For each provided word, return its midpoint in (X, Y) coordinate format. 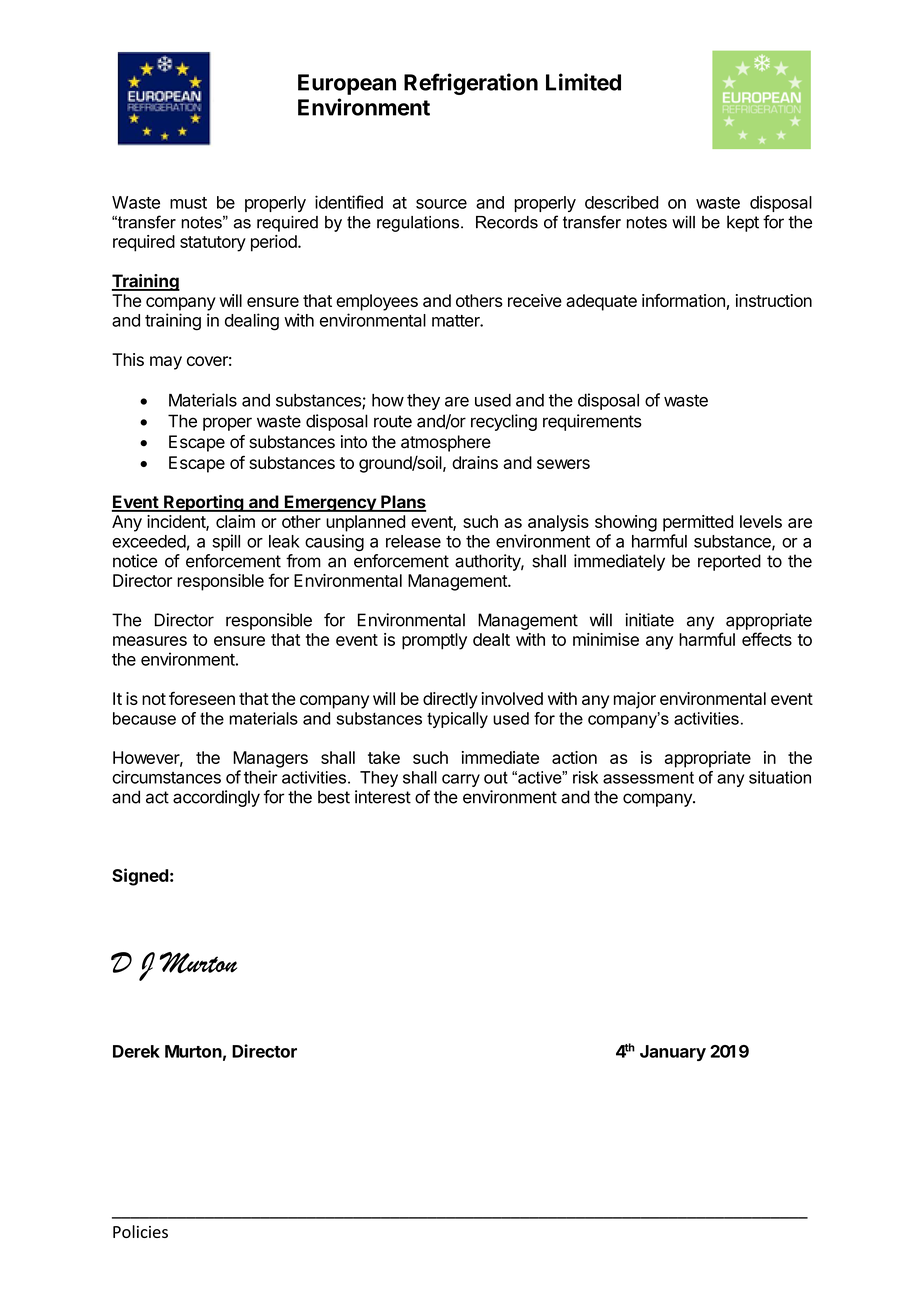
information (683, 300)
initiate (649, 620)
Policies (140, 1231)
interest (383, 797)
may (166, 363)
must (188, 203)
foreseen (202, 698)
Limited (583, 82)
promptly (434, 641)
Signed (140, 877)
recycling (504, 422)
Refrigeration (471, 84)
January (673, 1053)
